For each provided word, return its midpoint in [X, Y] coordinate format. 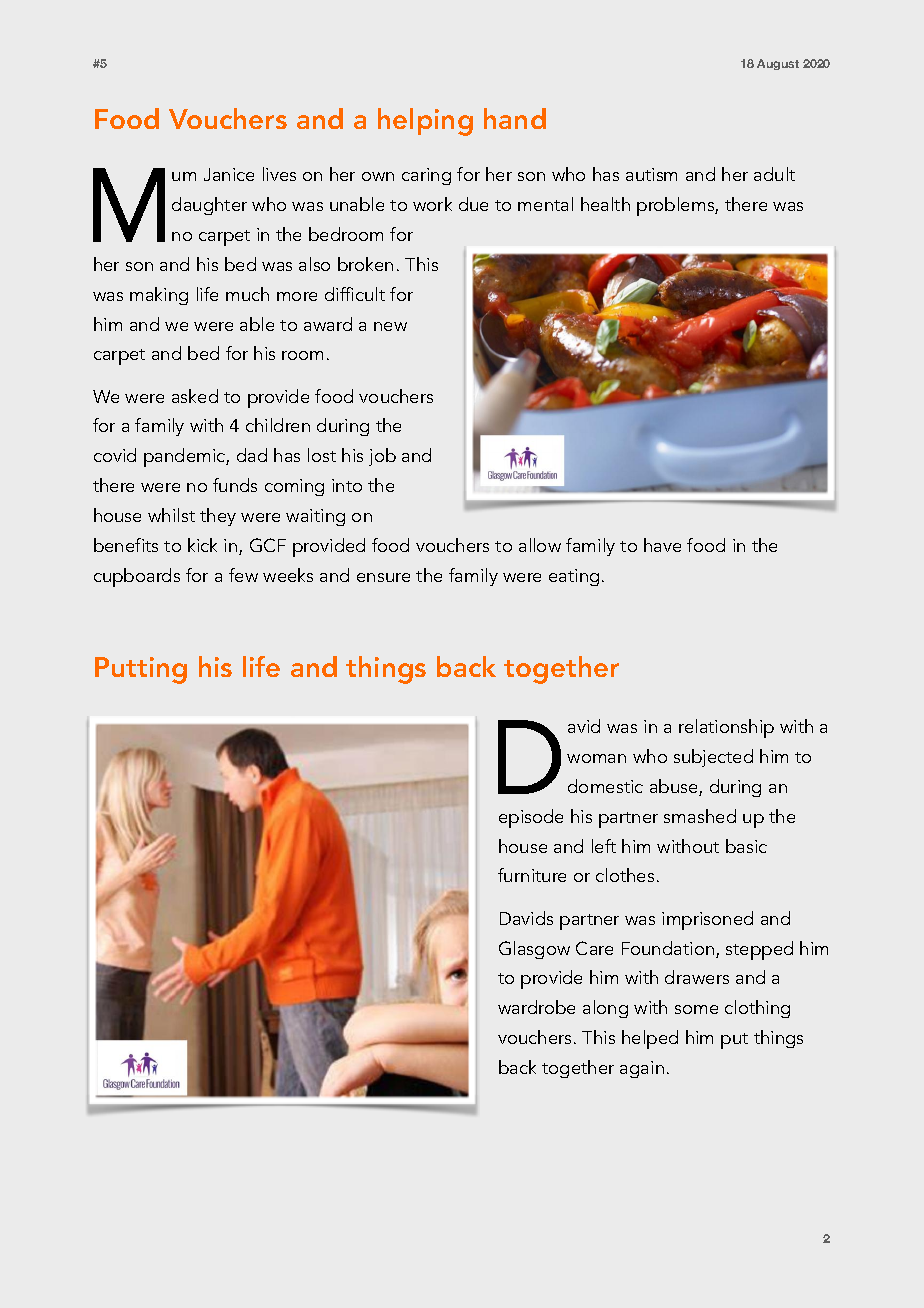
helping [425, 122]
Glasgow [534, 950]
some [696, 1009]
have [662, 545]
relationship [726, 728]
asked [195, 396]
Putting [141, 670]
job [382, 457]
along [605, 1009]
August [778, 64]
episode [531, 818]
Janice [229, 174]
